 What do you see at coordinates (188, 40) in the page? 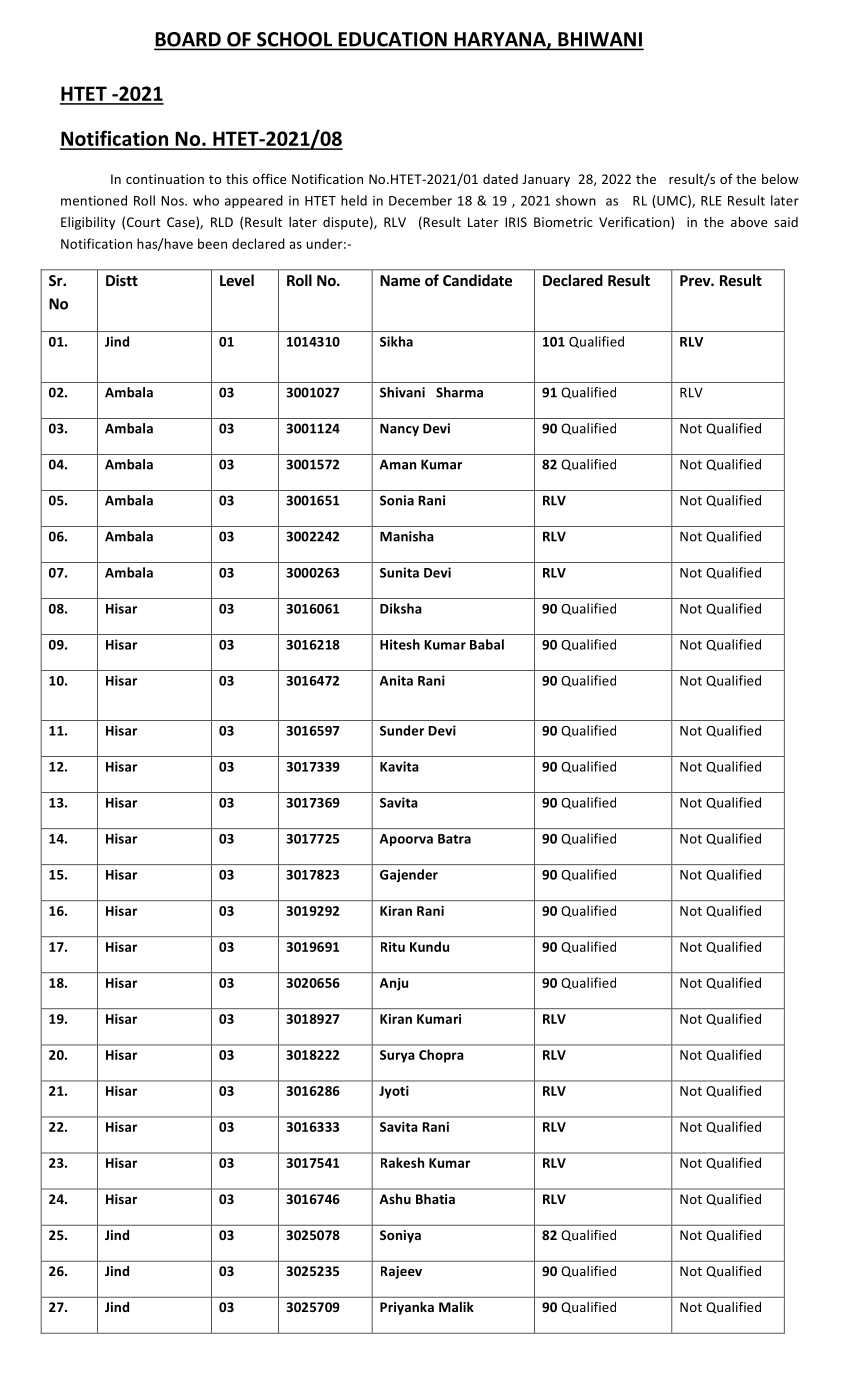
I see `BOARD` at bounding box center [188, 40].
